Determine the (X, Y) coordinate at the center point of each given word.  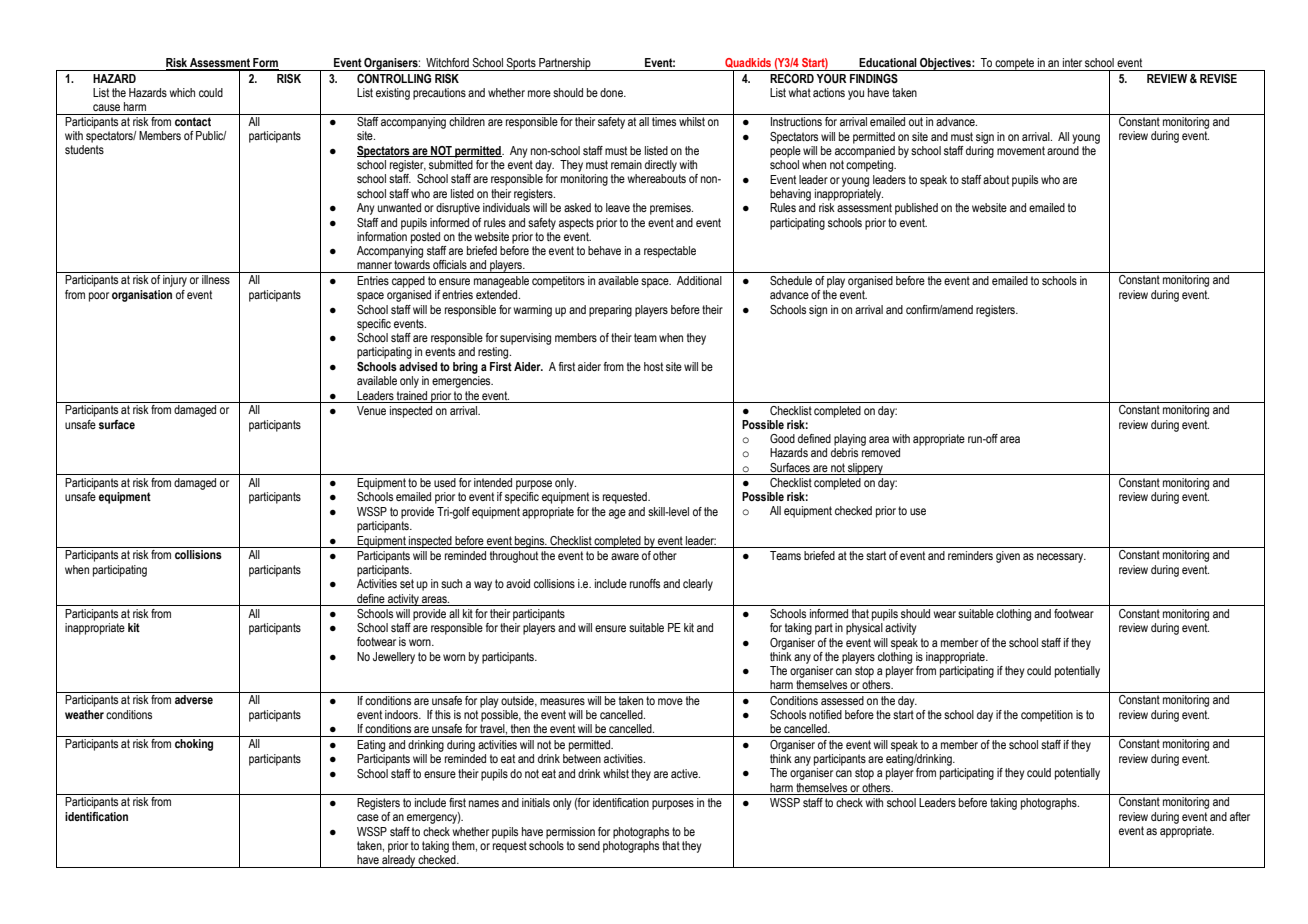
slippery (865, 469)
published (916, 209)
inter (1072, 62)
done (612, 92)
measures (562, 701)
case (368, 817)
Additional (699, 280)
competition (1047, 716)
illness (216, 279)
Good (782, 438)
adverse (194, 699)
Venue (371, 410)
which (182, 92)
